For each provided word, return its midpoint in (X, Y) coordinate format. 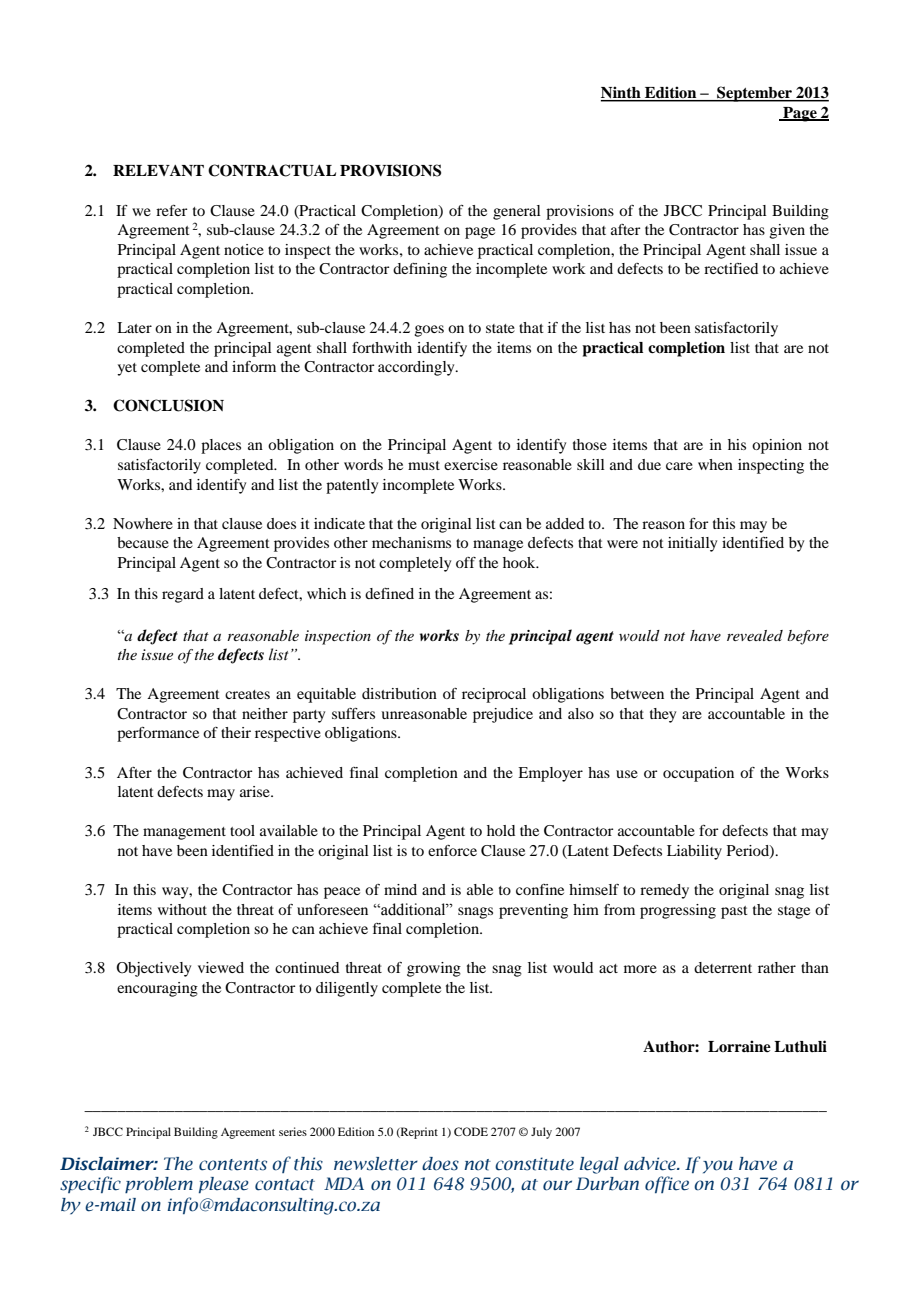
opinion (777, 446)
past (734, 912)
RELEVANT (158, 170)
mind (400, 889)
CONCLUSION (168, 405)
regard (183, 595)
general (517, 212)
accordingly (417, 368)
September (755, 94)
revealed (755, 635)
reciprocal (494, 695)
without (182, 909)
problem (159, 1185)
